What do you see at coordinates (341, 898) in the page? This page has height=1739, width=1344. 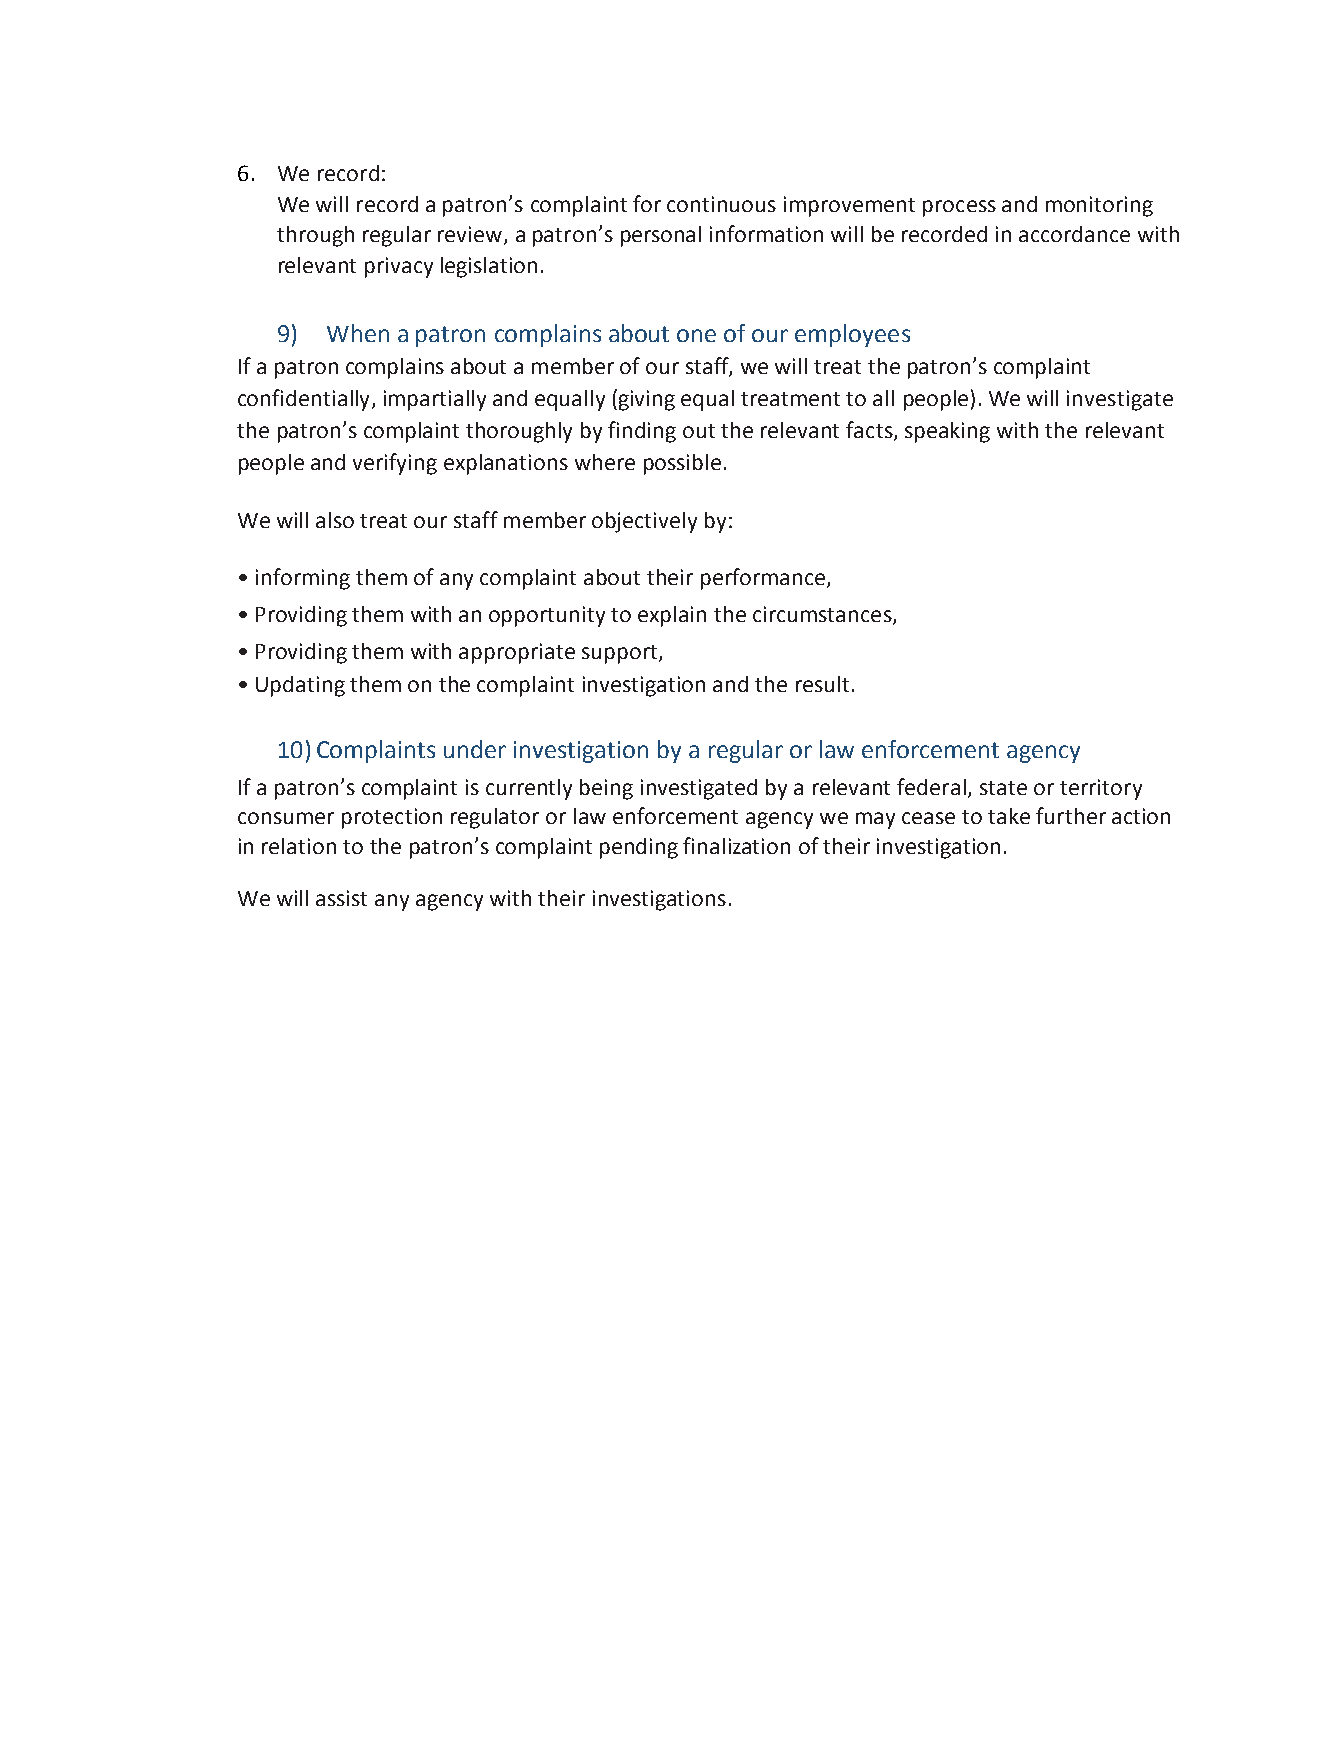 I see `assist` at bounding box center [341, 898].
